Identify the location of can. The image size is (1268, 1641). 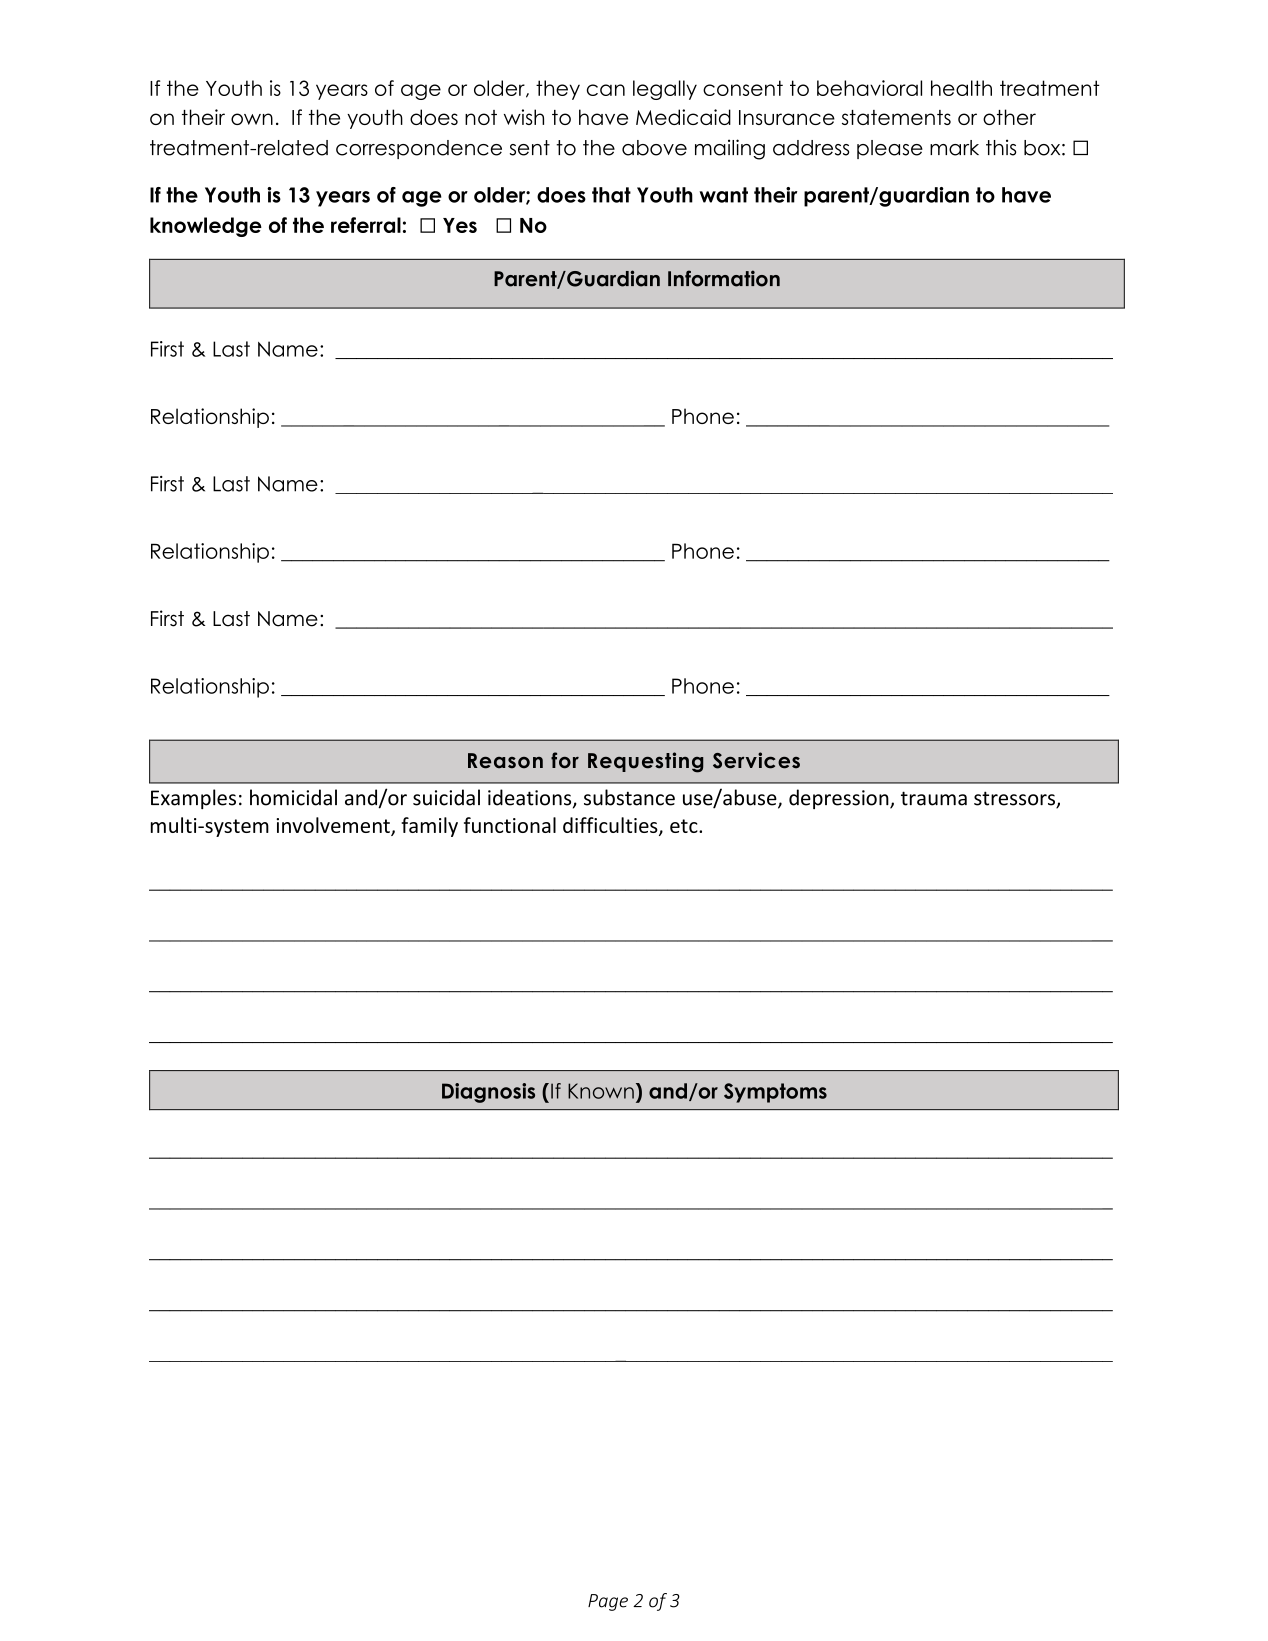
(606, 90).
